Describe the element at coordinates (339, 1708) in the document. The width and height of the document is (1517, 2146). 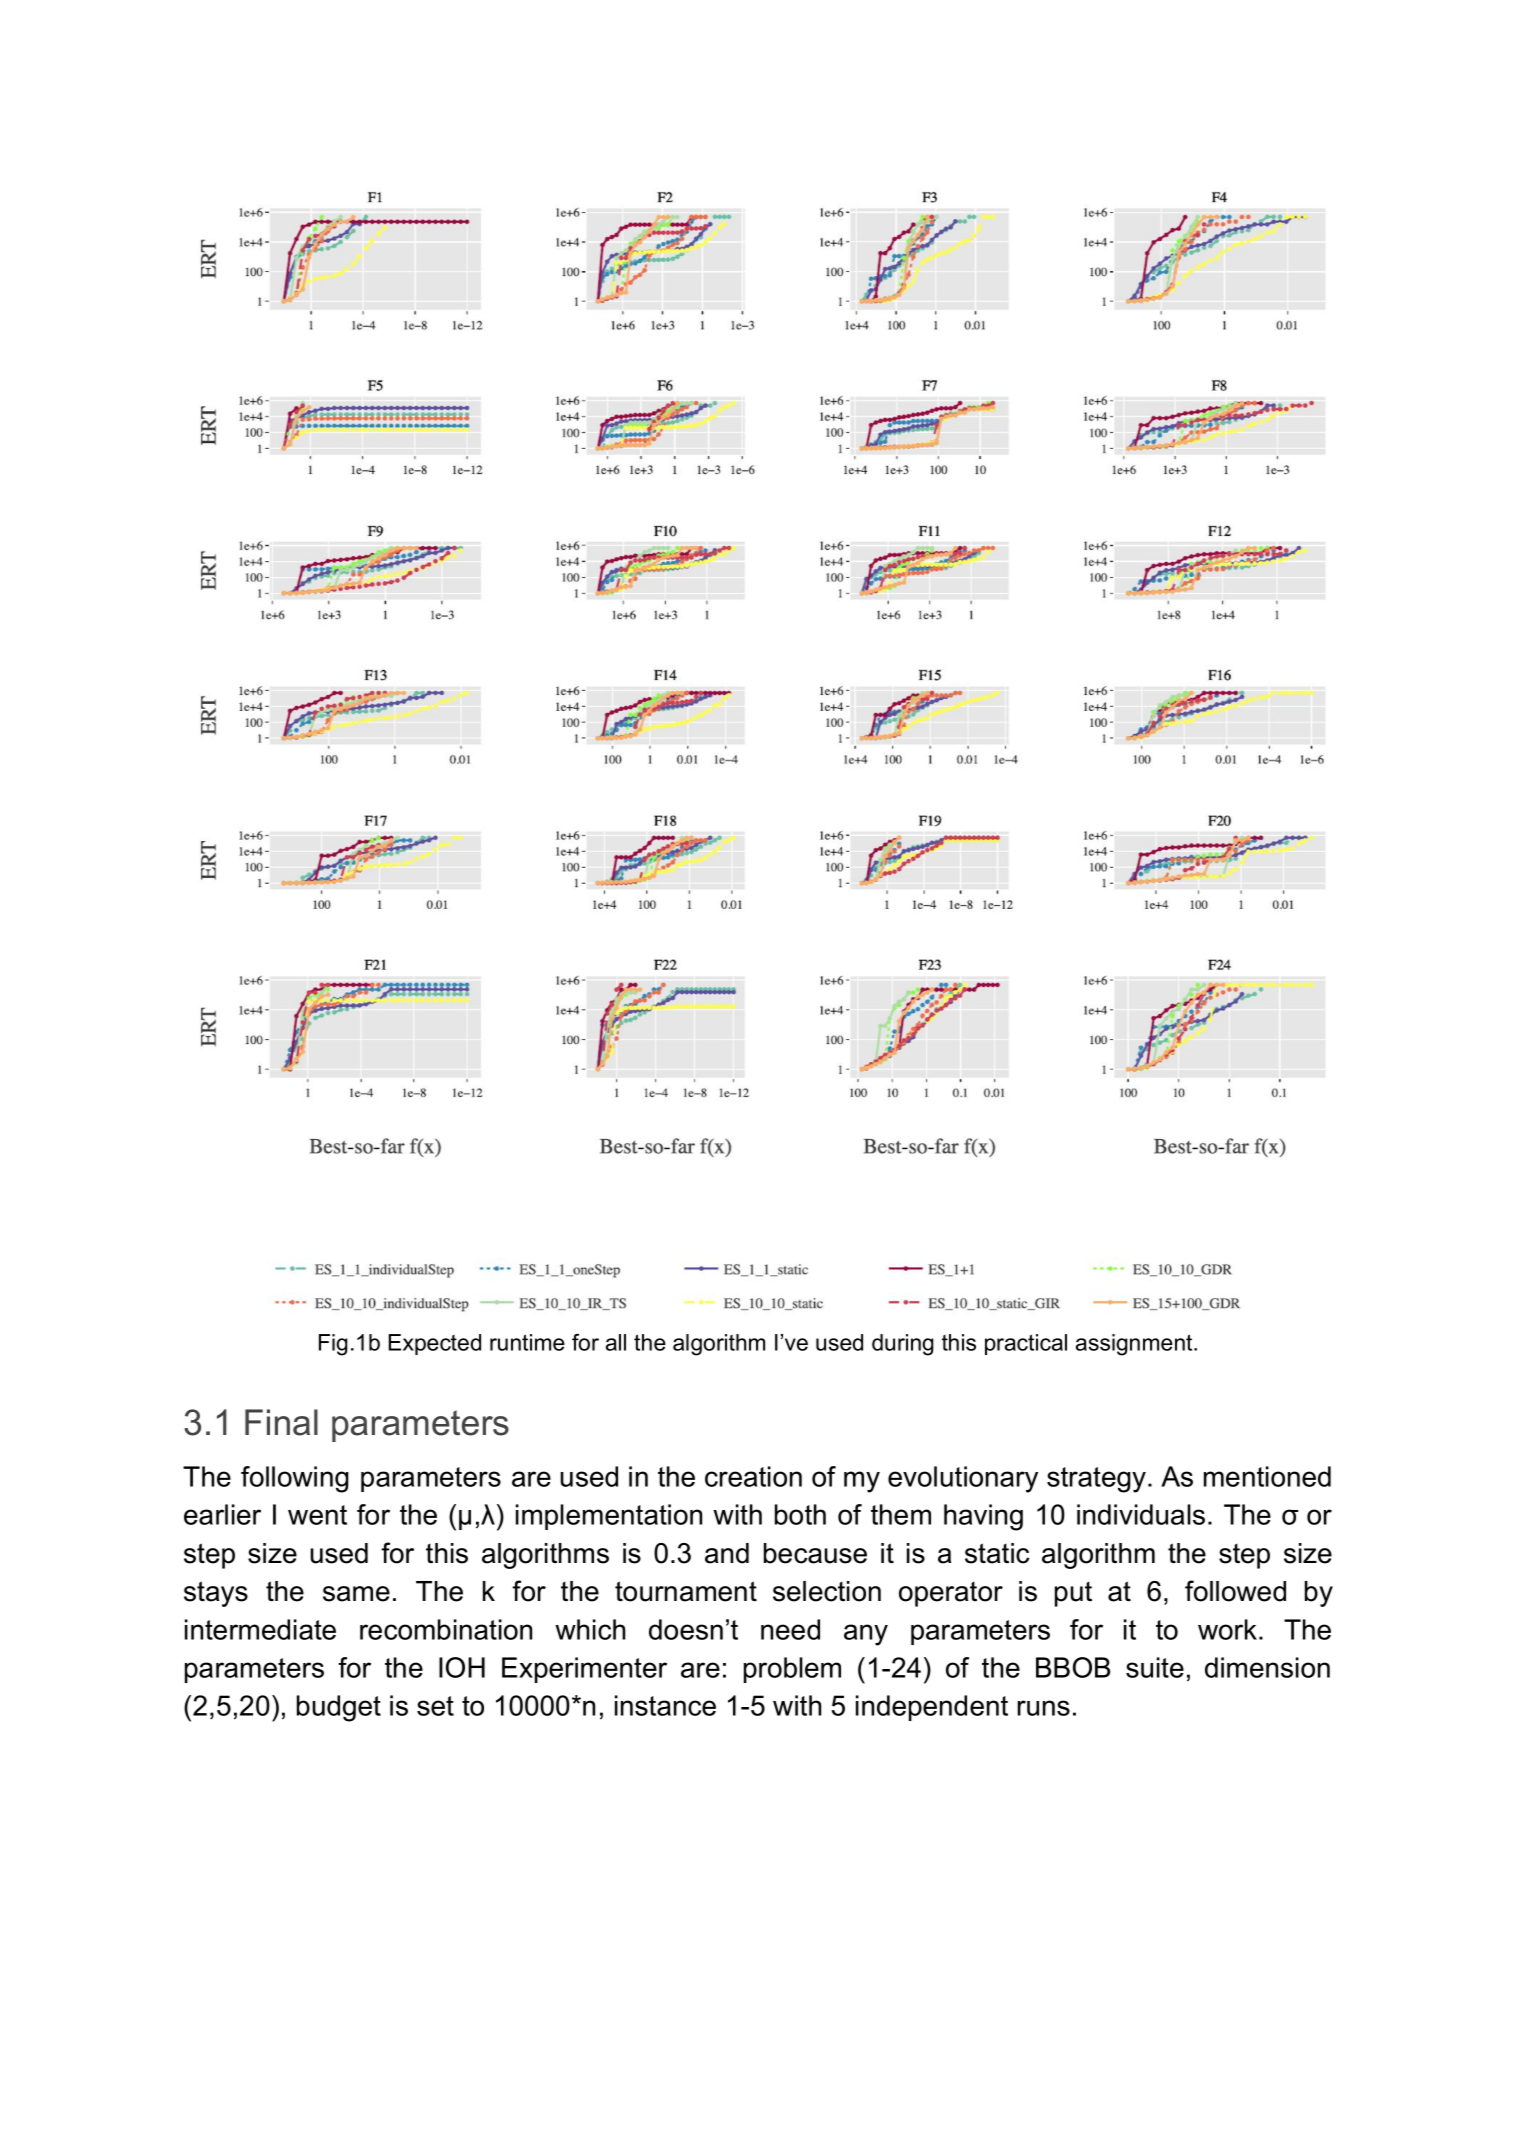
I see `budget` at that location.
